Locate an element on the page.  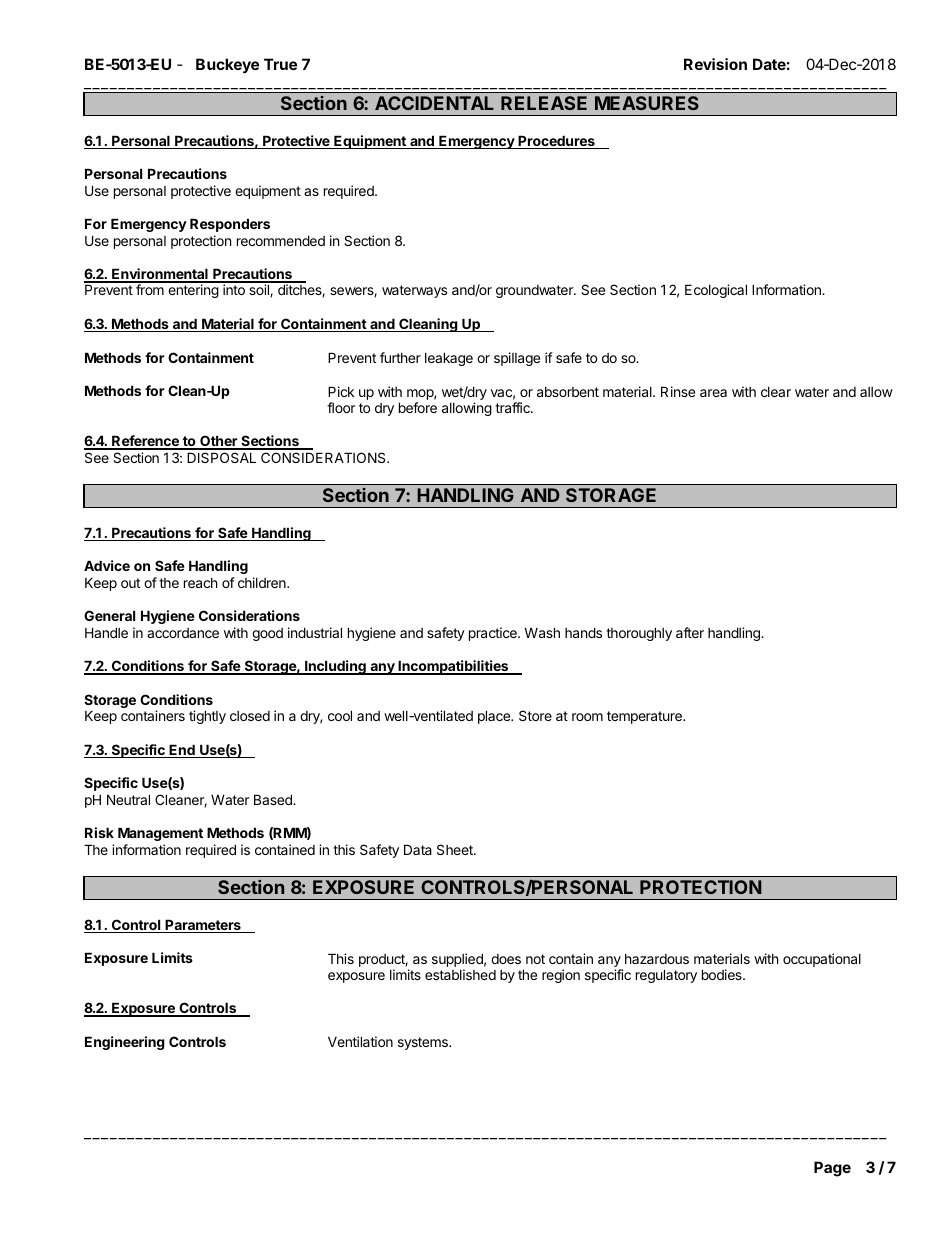
systems is located at coordinates (424, 1043).
